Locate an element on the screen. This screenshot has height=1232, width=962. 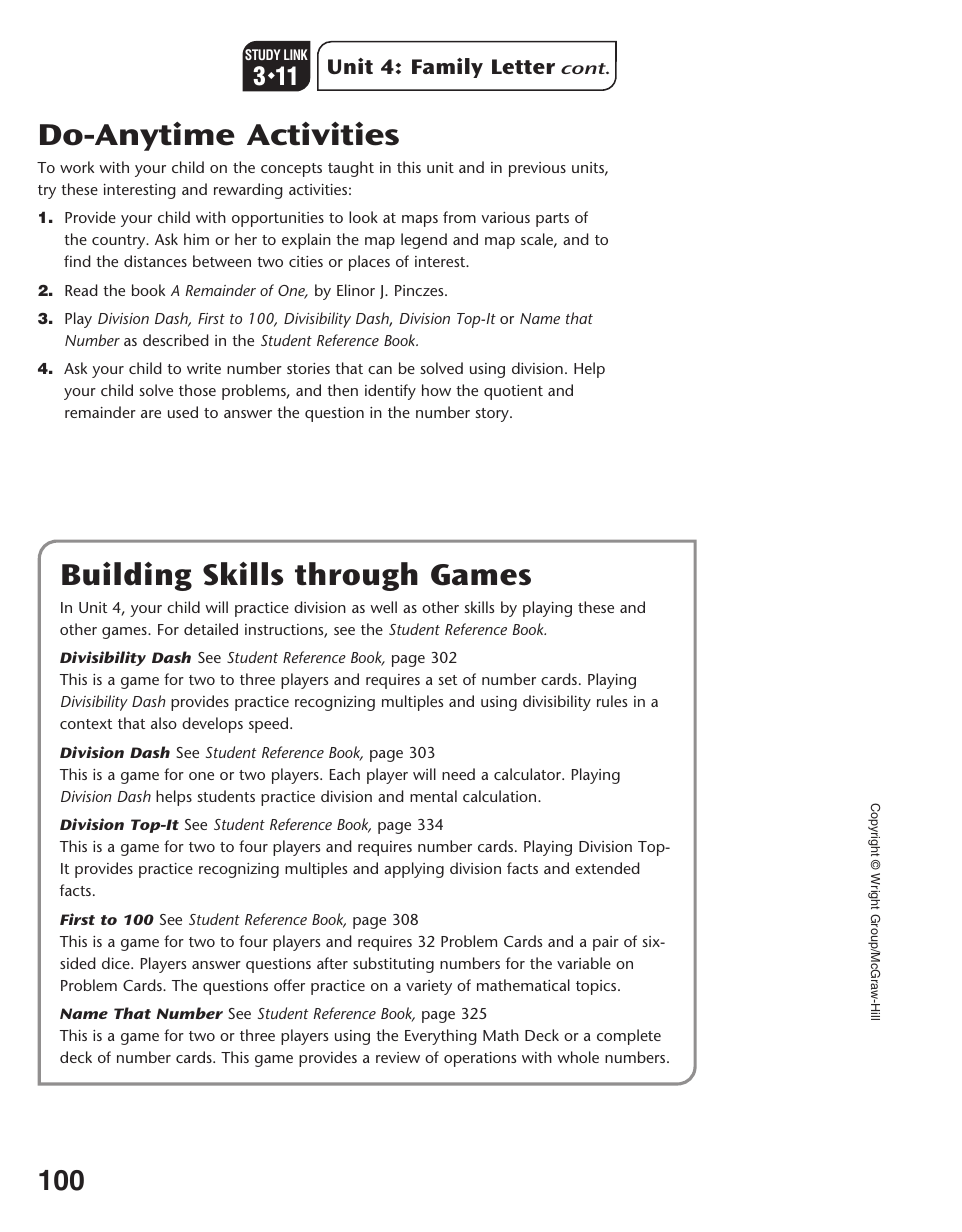
Elinor is located at coordinates (356, 290).
